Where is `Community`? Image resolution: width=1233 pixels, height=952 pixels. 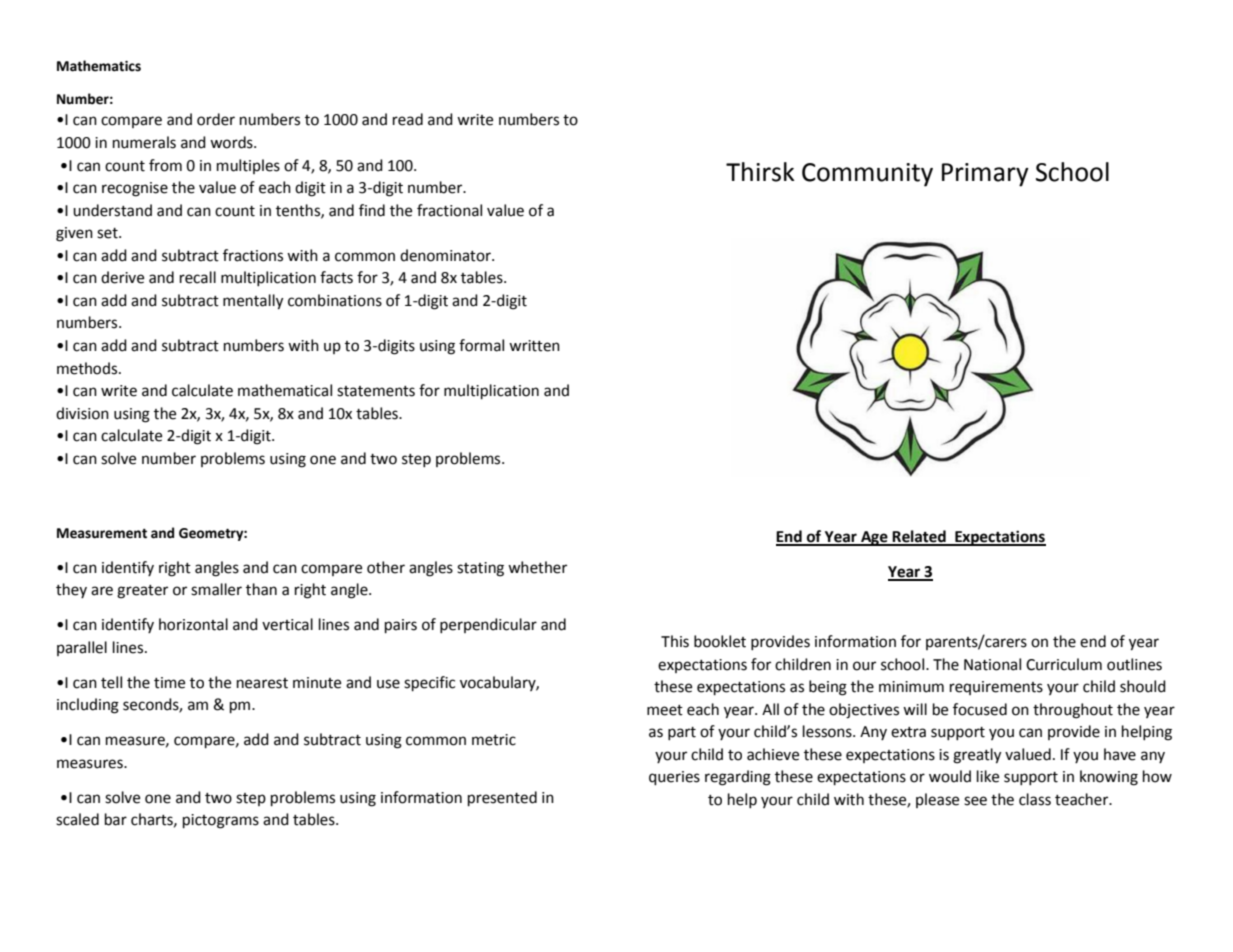 Community is located at coordinates (867, 175).
